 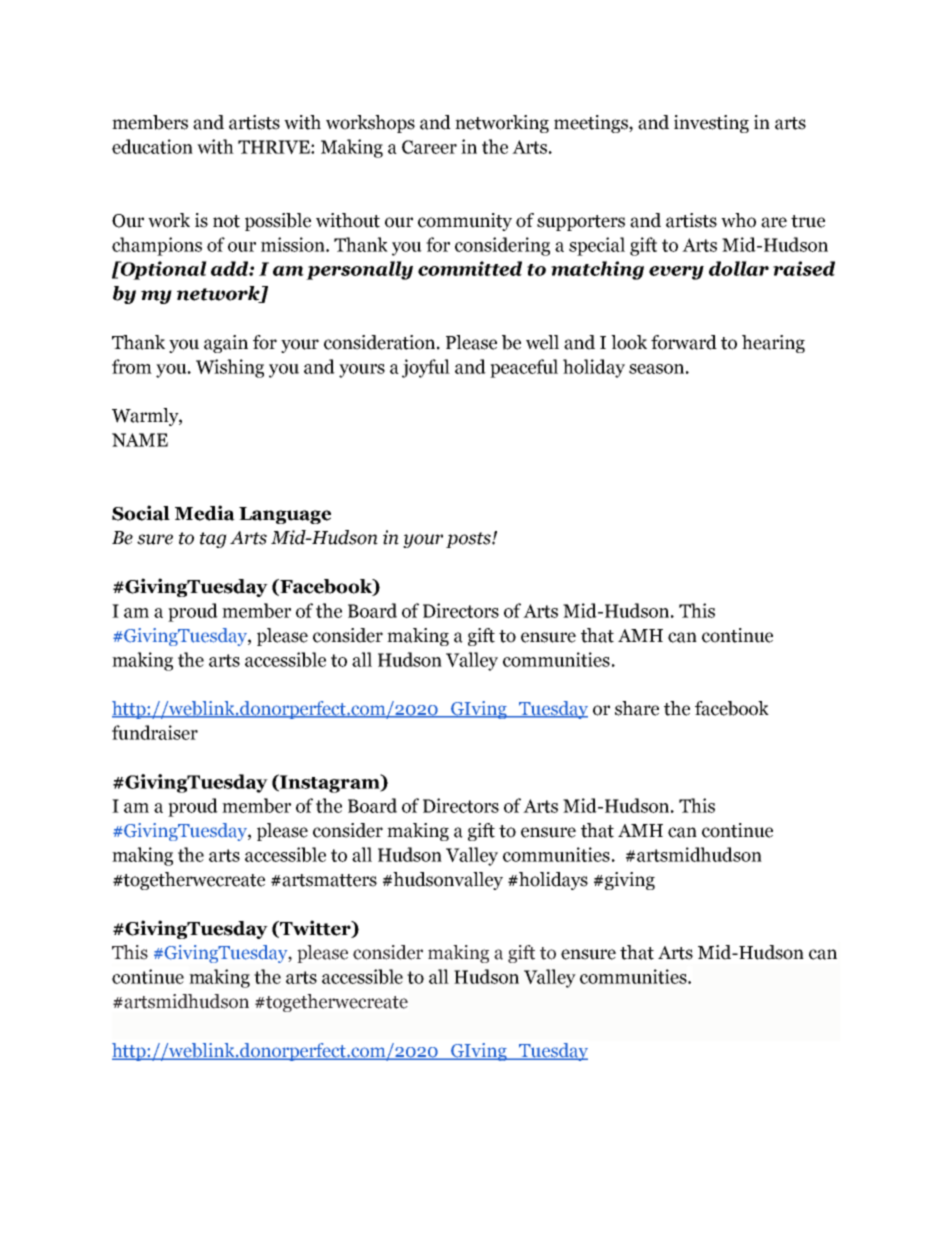 What do you see at coordinates (637, 708) in the screenshot?
I see `share` at bounding box center [637, 708].
